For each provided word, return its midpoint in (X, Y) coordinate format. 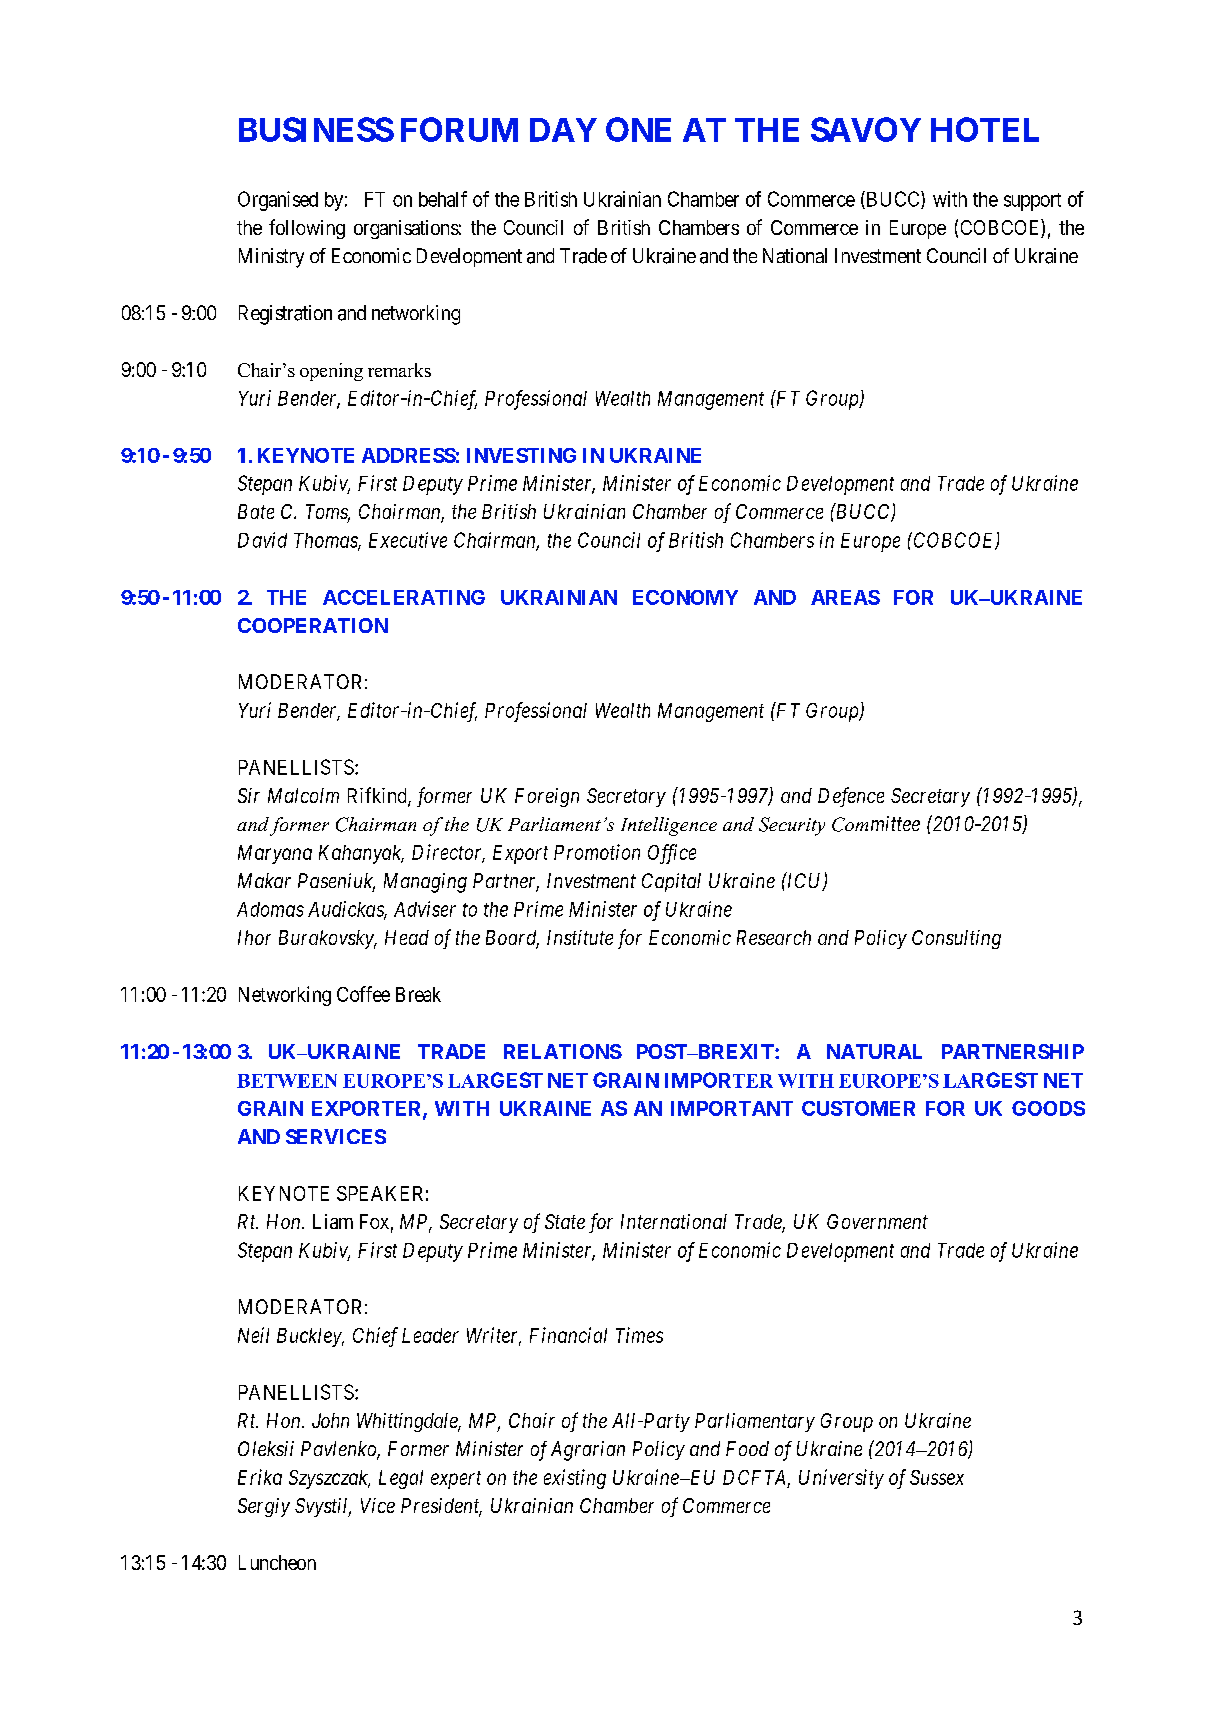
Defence (851, 797)
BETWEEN (287, 1081)
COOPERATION (313, 625)
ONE (638, 129)
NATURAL (874, 1051)
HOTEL (985, 129)
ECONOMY (685, 597)
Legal (401, 1479)
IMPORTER (719, 1080)
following (307, 229)
